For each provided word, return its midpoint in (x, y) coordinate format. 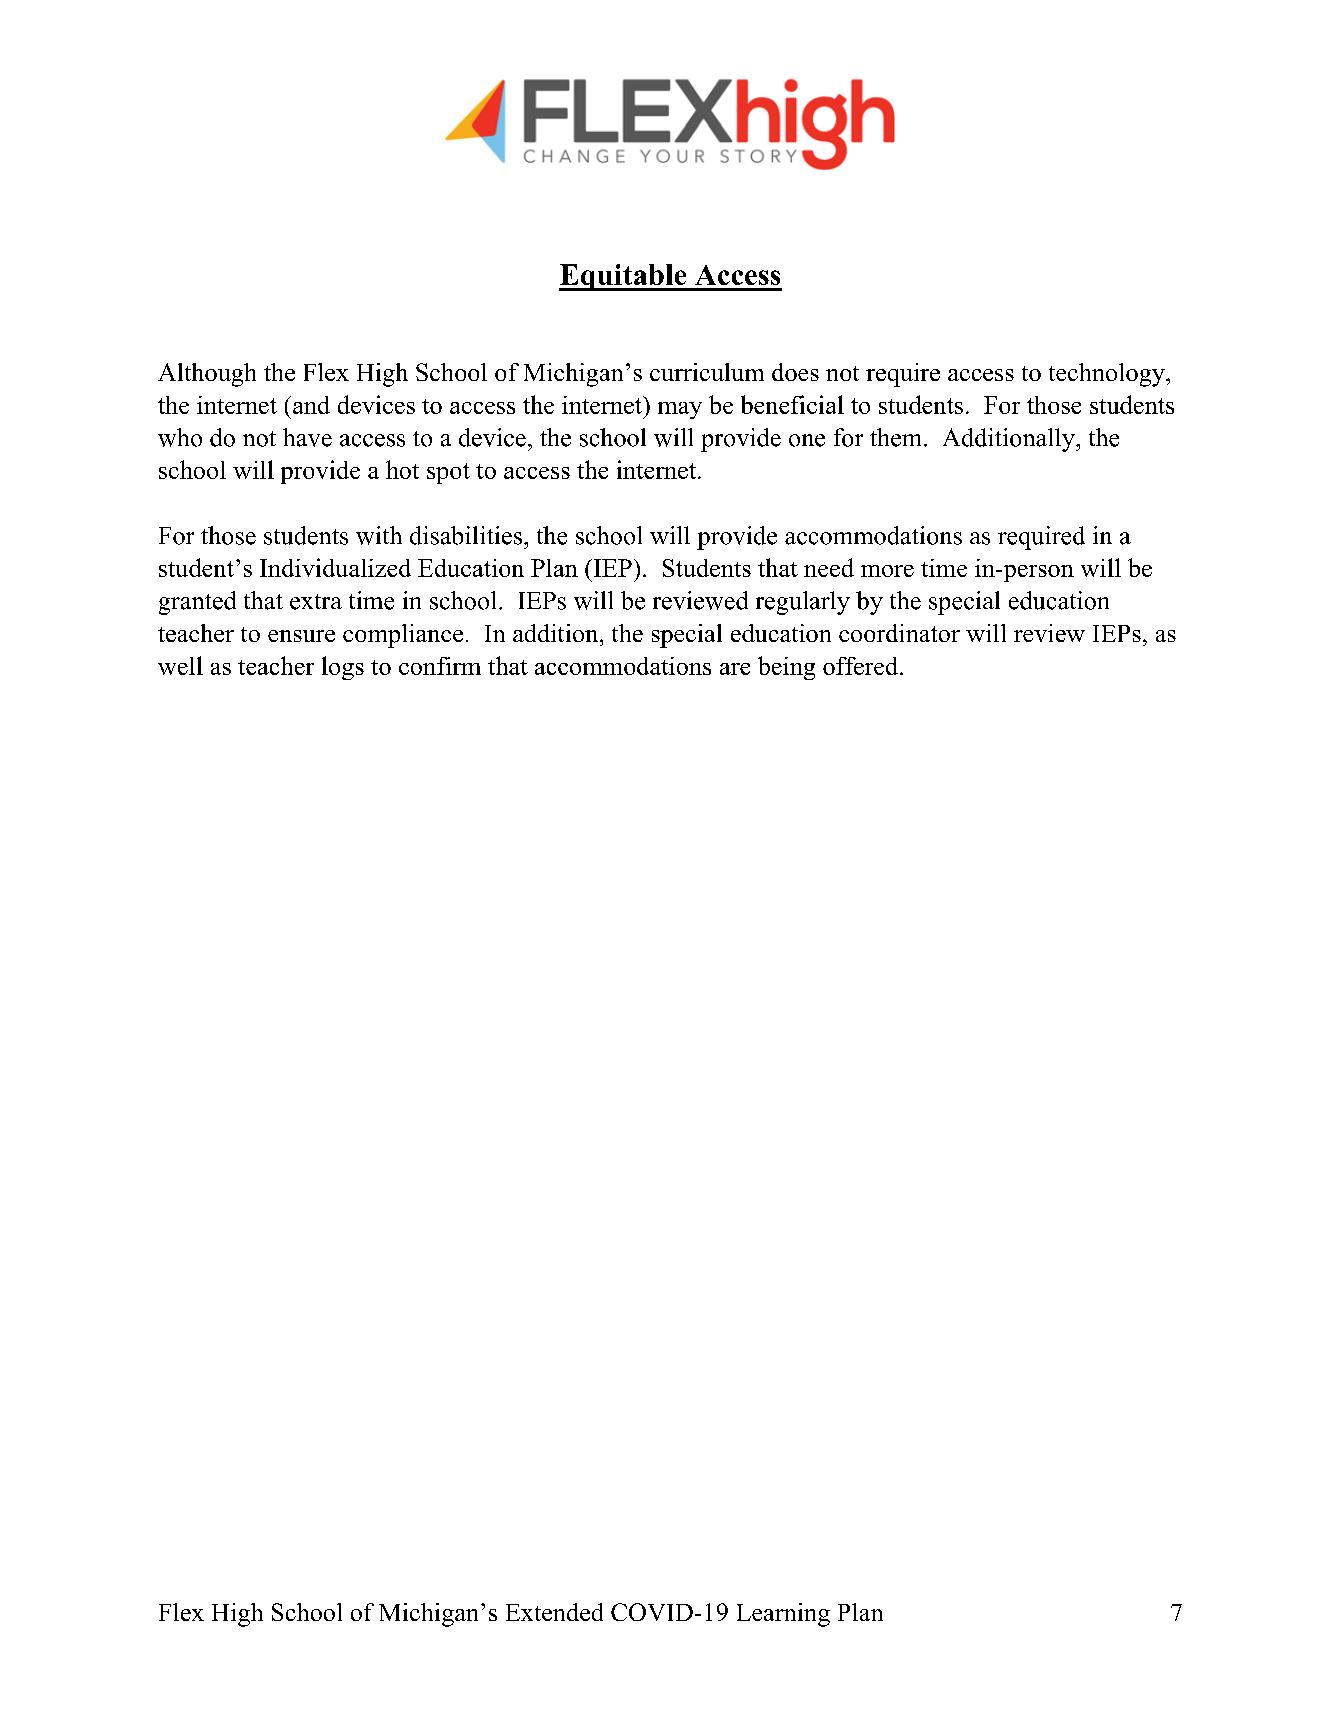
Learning (783, 1615)
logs (343, 668)
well (180, 665)
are (735, 669)
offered (862, 666)
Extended (554, 1612)
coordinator (899, 633)
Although (207, 375)
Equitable (624, 277)
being (786, 668)
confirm (440, 666)
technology (1108, 375)
